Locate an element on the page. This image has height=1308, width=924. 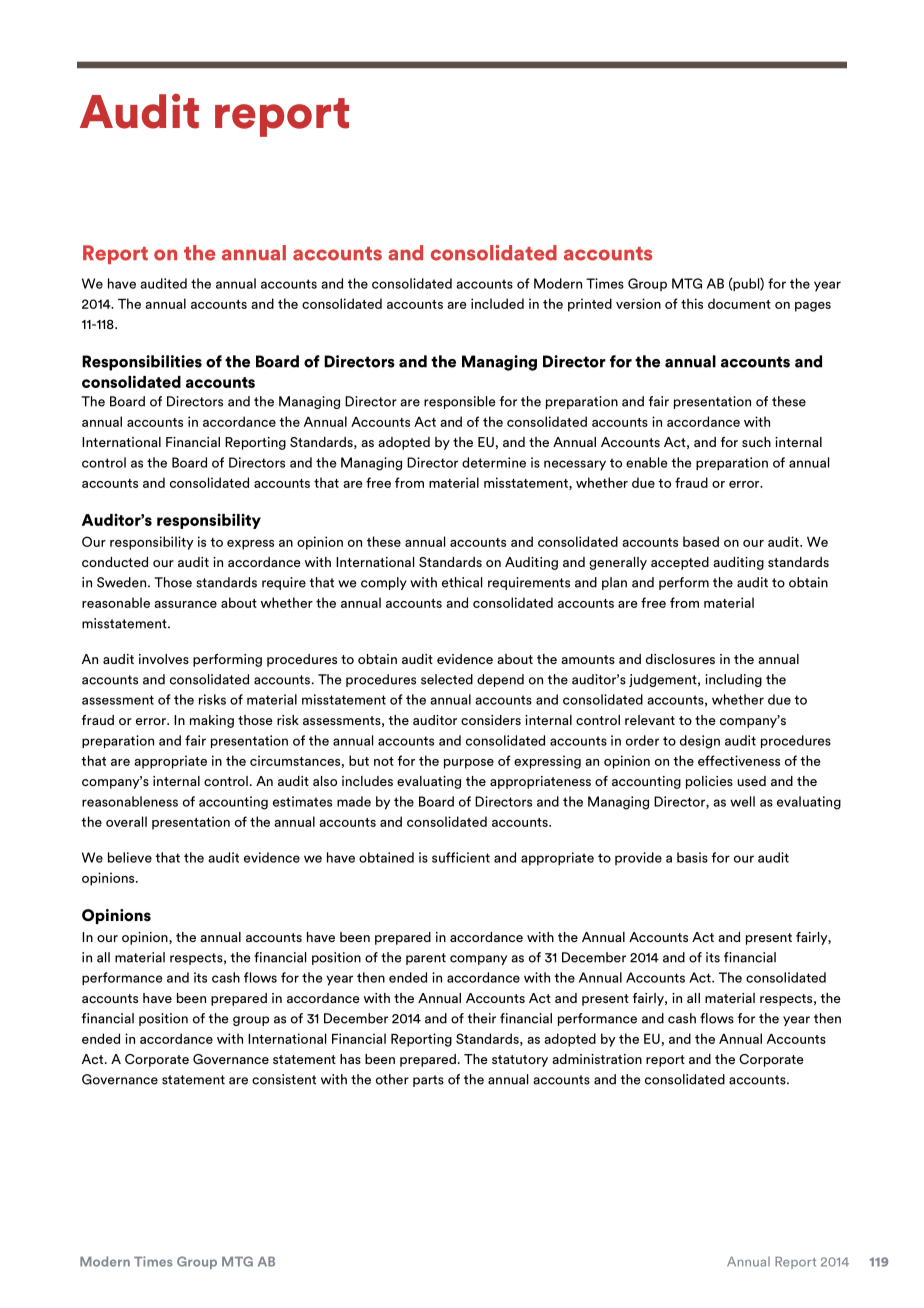
parts is located at coordinates (428, 1081).
